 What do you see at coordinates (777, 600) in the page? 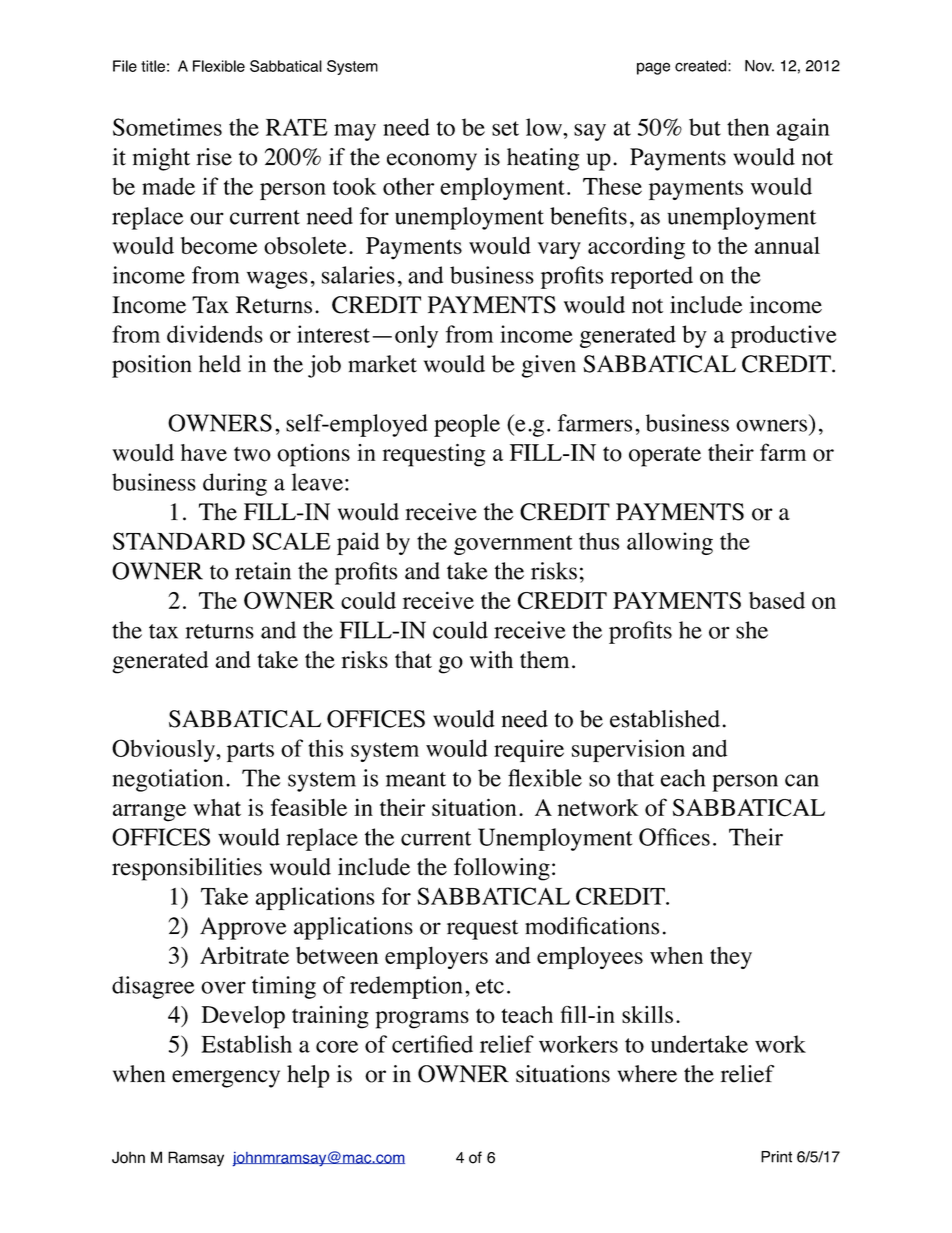
I see `based` at bounding box center [777, 600].
